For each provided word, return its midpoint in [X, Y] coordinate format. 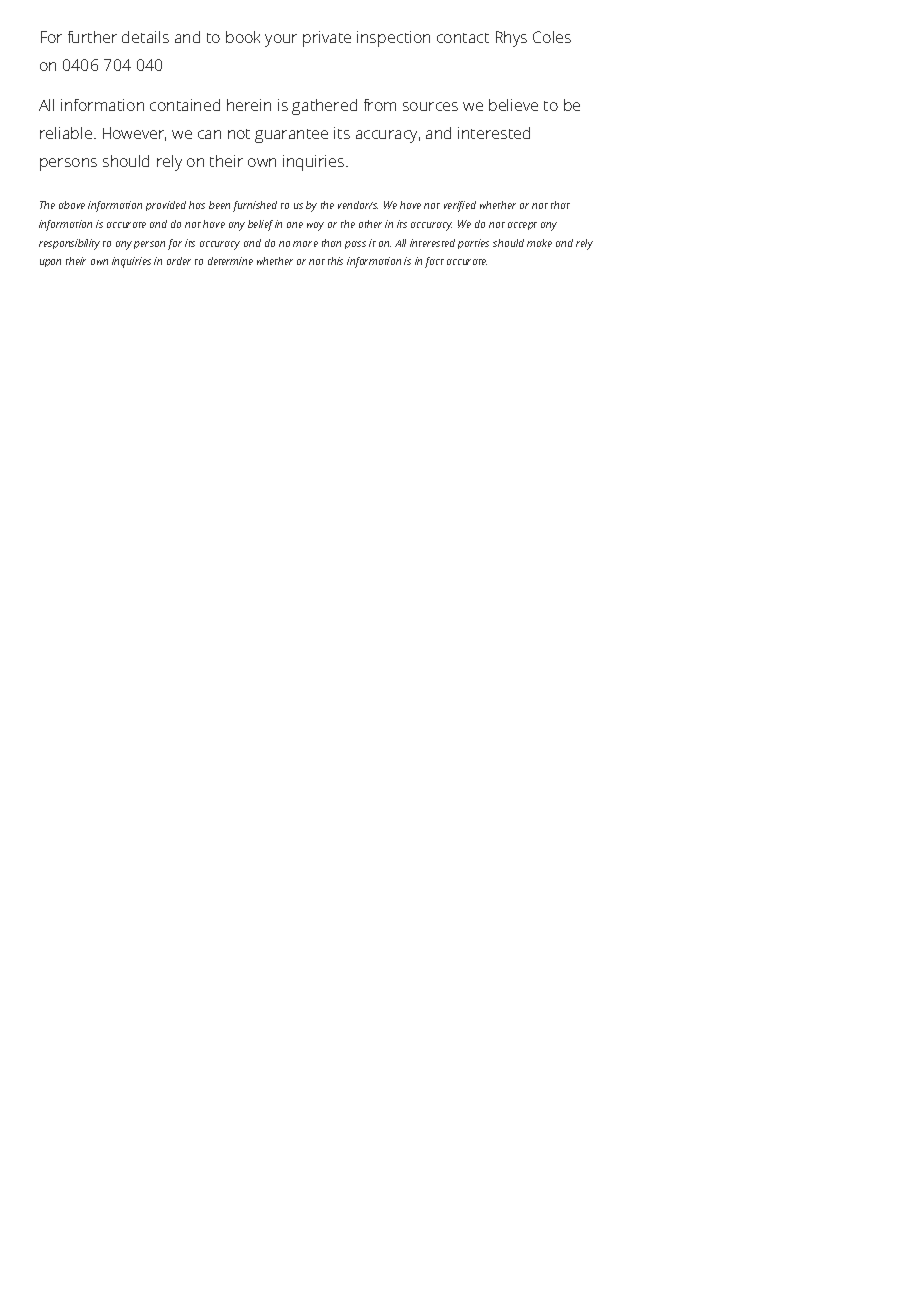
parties [473, 244]
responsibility [69, 244]
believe [513, 105]
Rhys [511, 39]
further [92, 37]
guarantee [291, 136]
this [335, 261]
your [281, 40]
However [134, 134]
